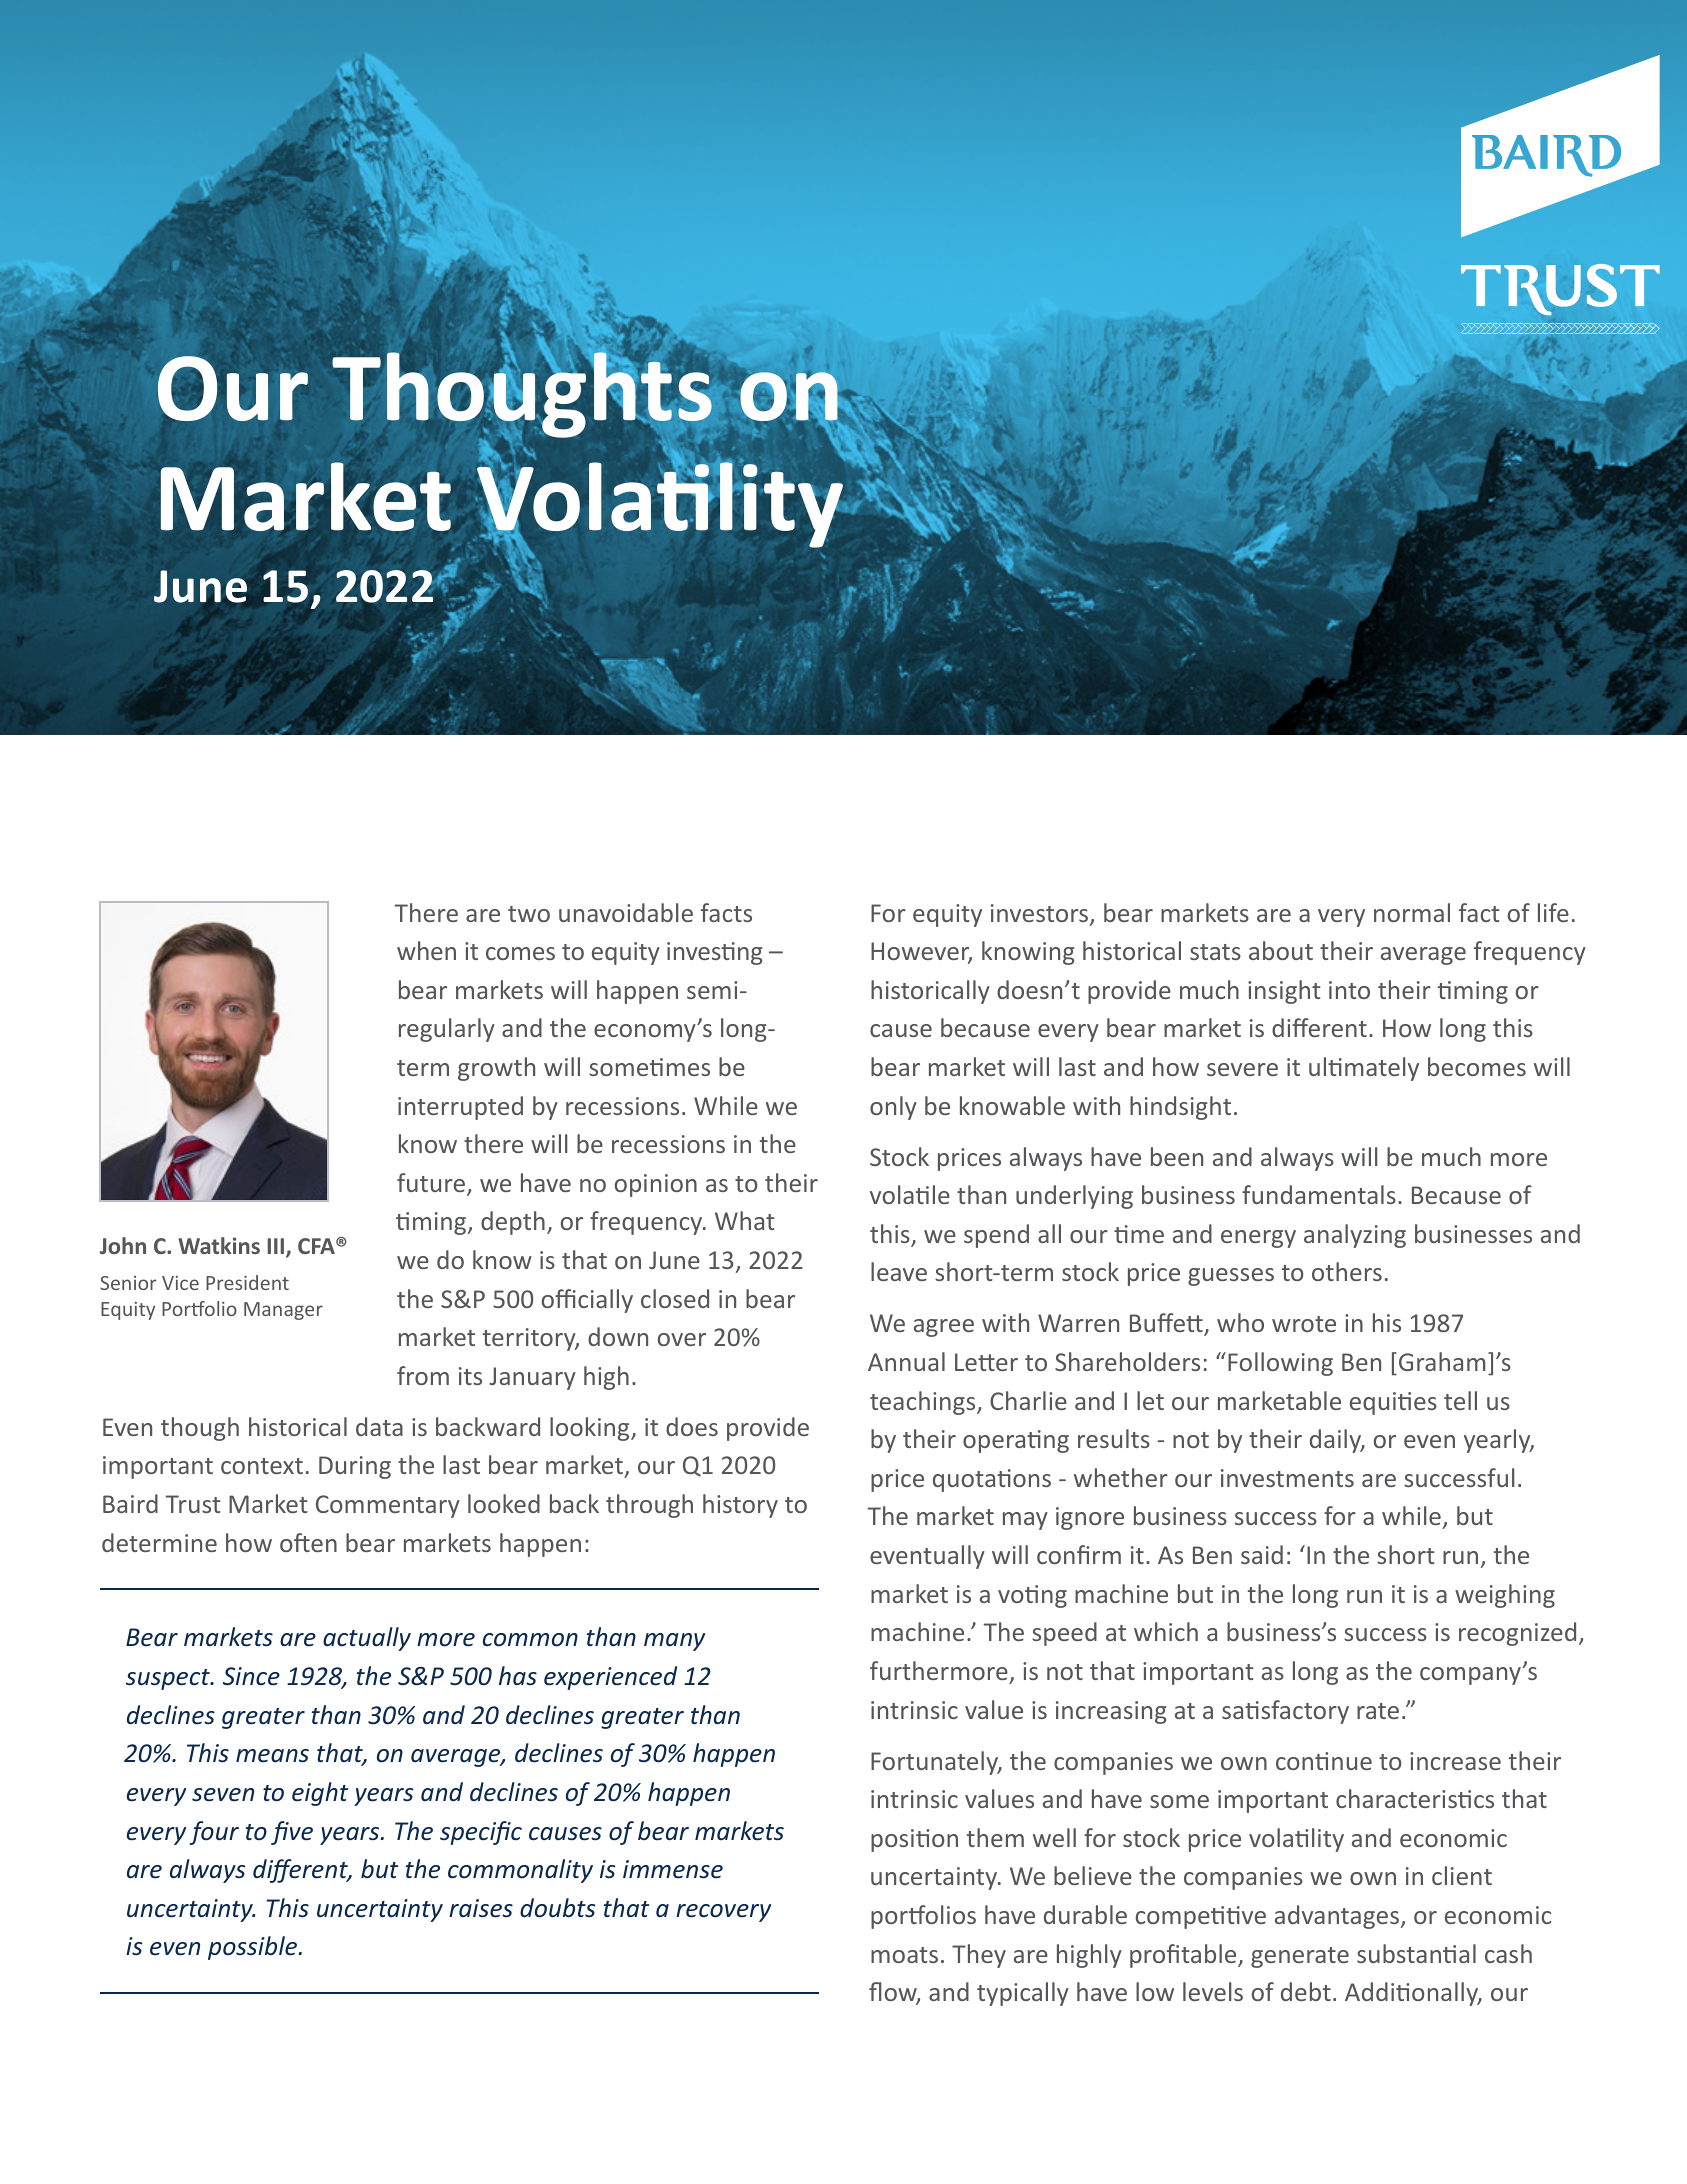 The height and width of the screenshot is (2184, 1687). Describe the element at coordinates (251, 1676) in the screenshot. I see `Since` at that location.
